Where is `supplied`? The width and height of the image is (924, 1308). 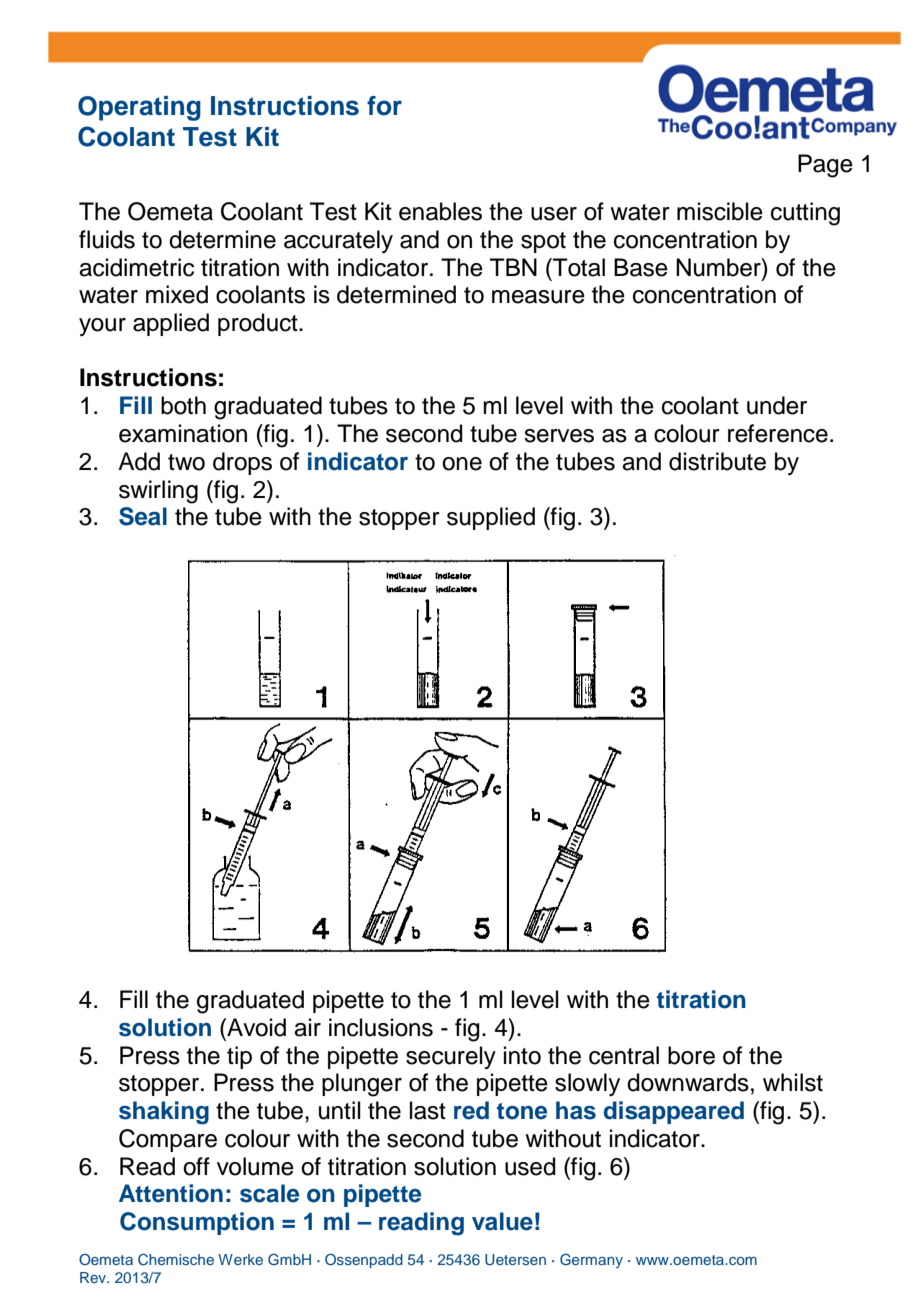 supplied is located at coordinates (491, 518).
